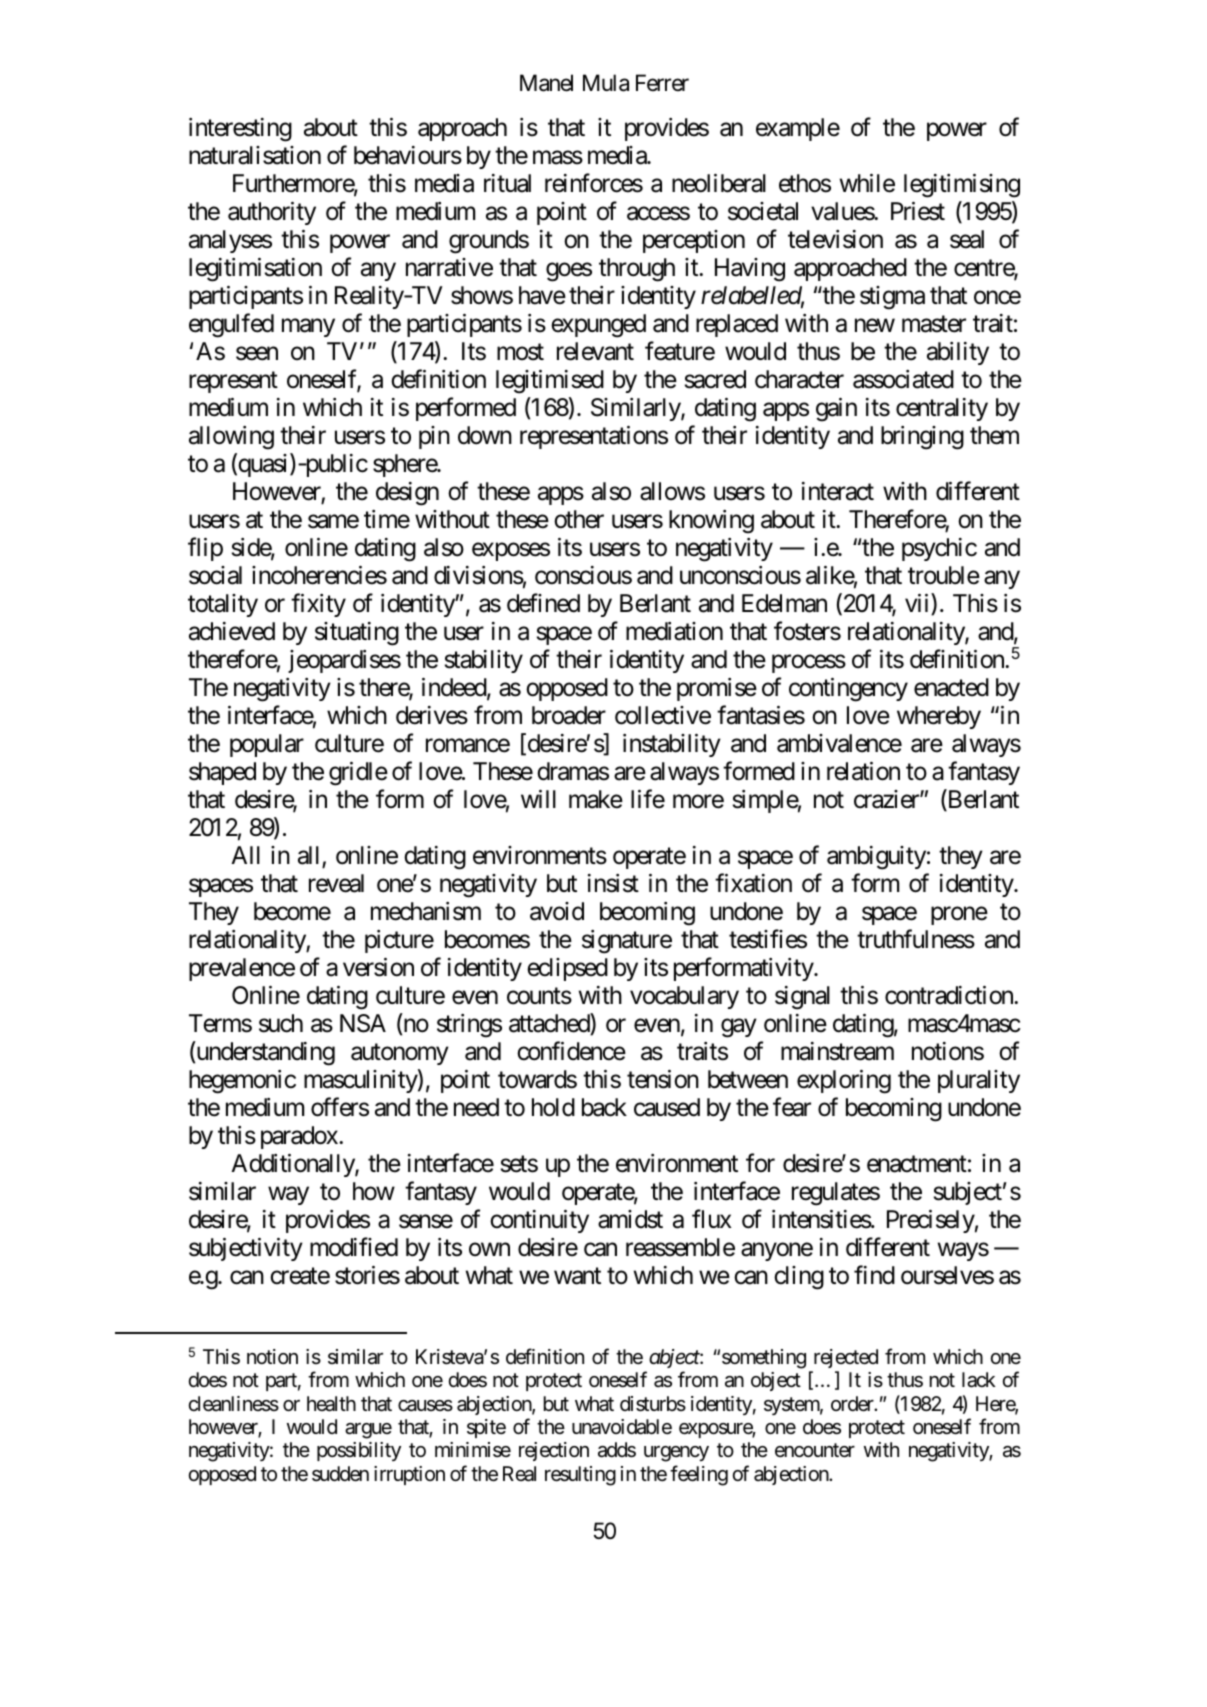  I want to click on encounter, so click(815, 1451).
